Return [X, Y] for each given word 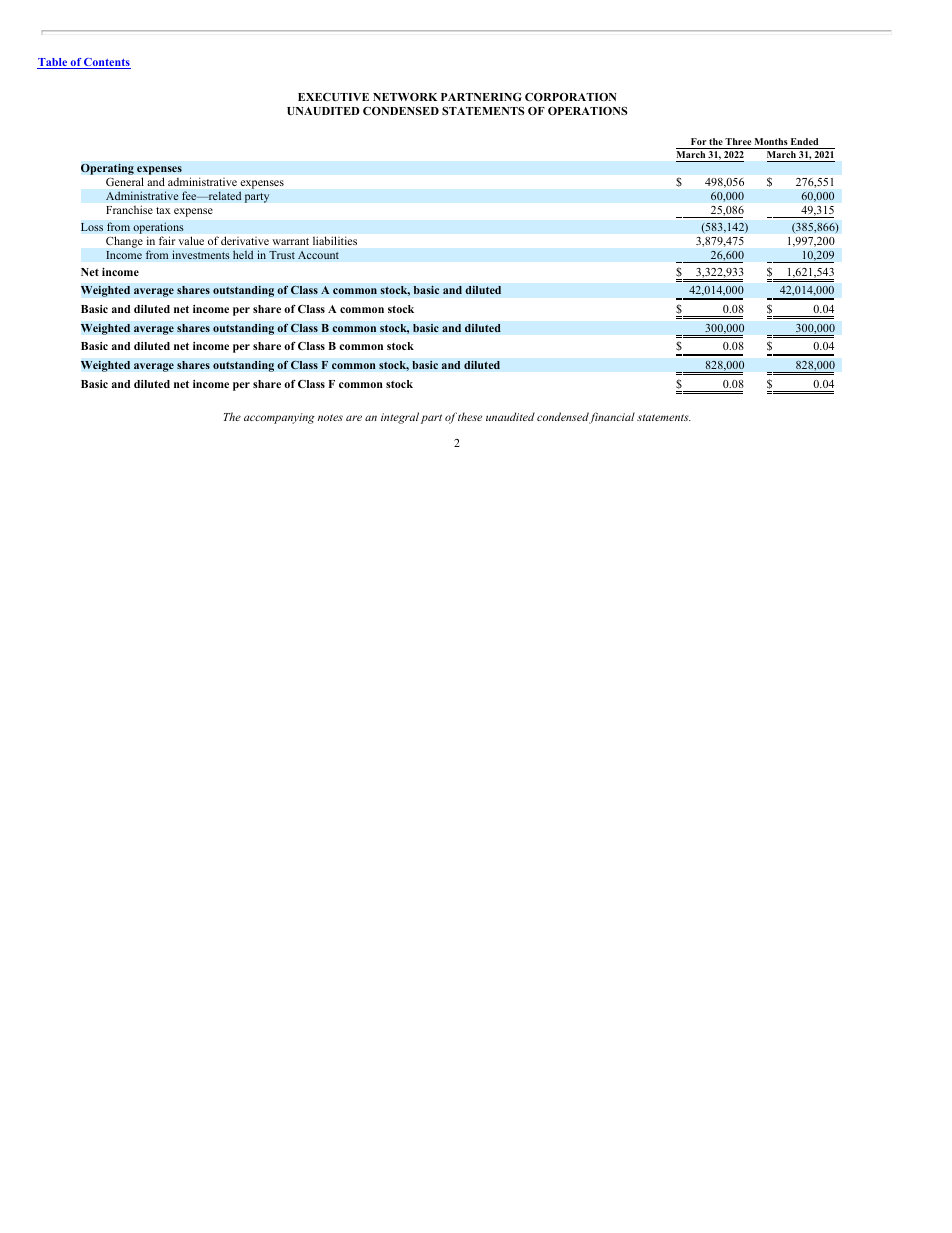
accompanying [279, 418]
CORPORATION [570, 97]
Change [124, 242]
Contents [106, 63]
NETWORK [405, 97]
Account [318, 255]
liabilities [335, 240]
